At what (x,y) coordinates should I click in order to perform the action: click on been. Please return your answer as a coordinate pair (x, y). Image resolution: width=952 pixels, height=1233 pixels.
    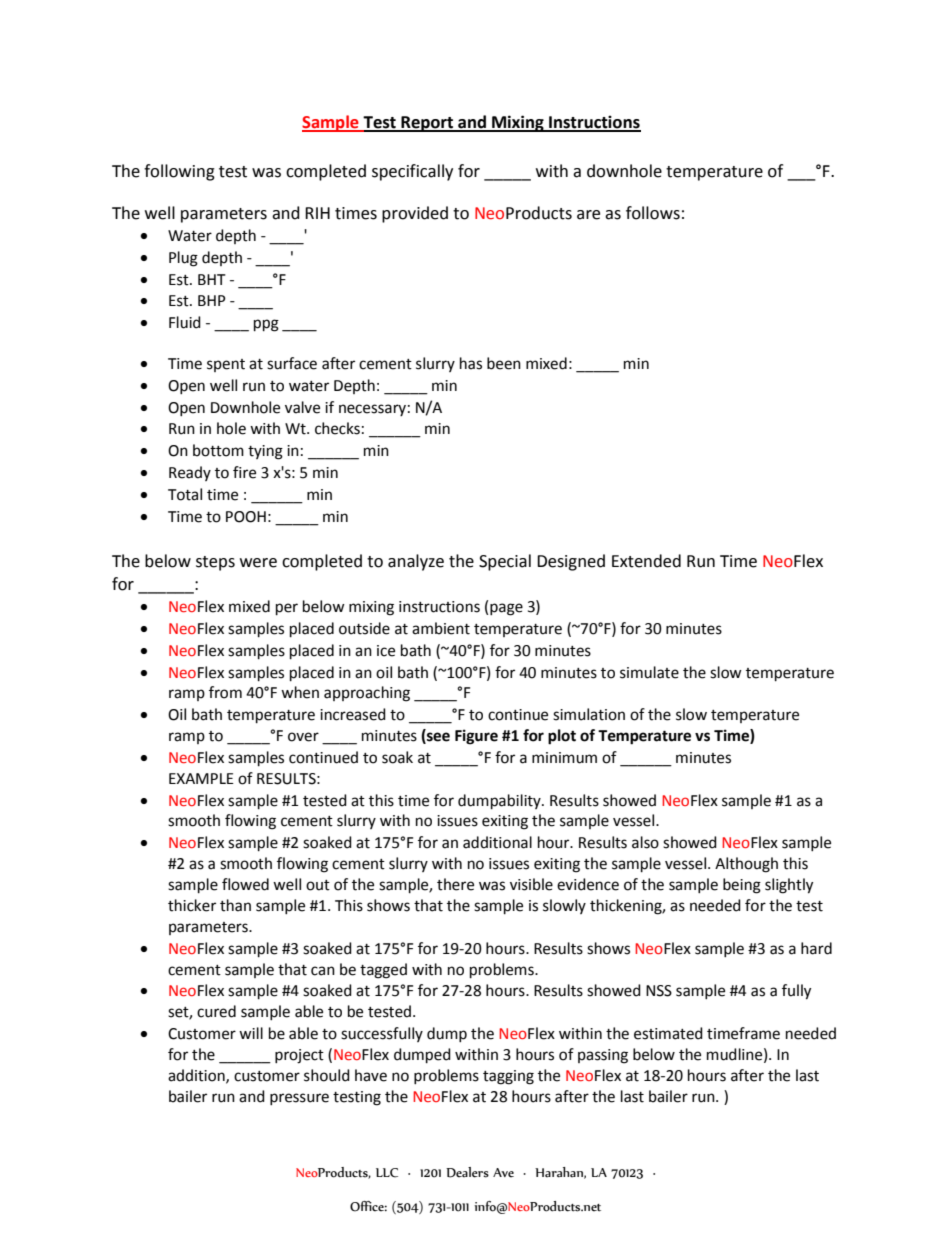
    Looking at the image, I should click on (504, 363).
